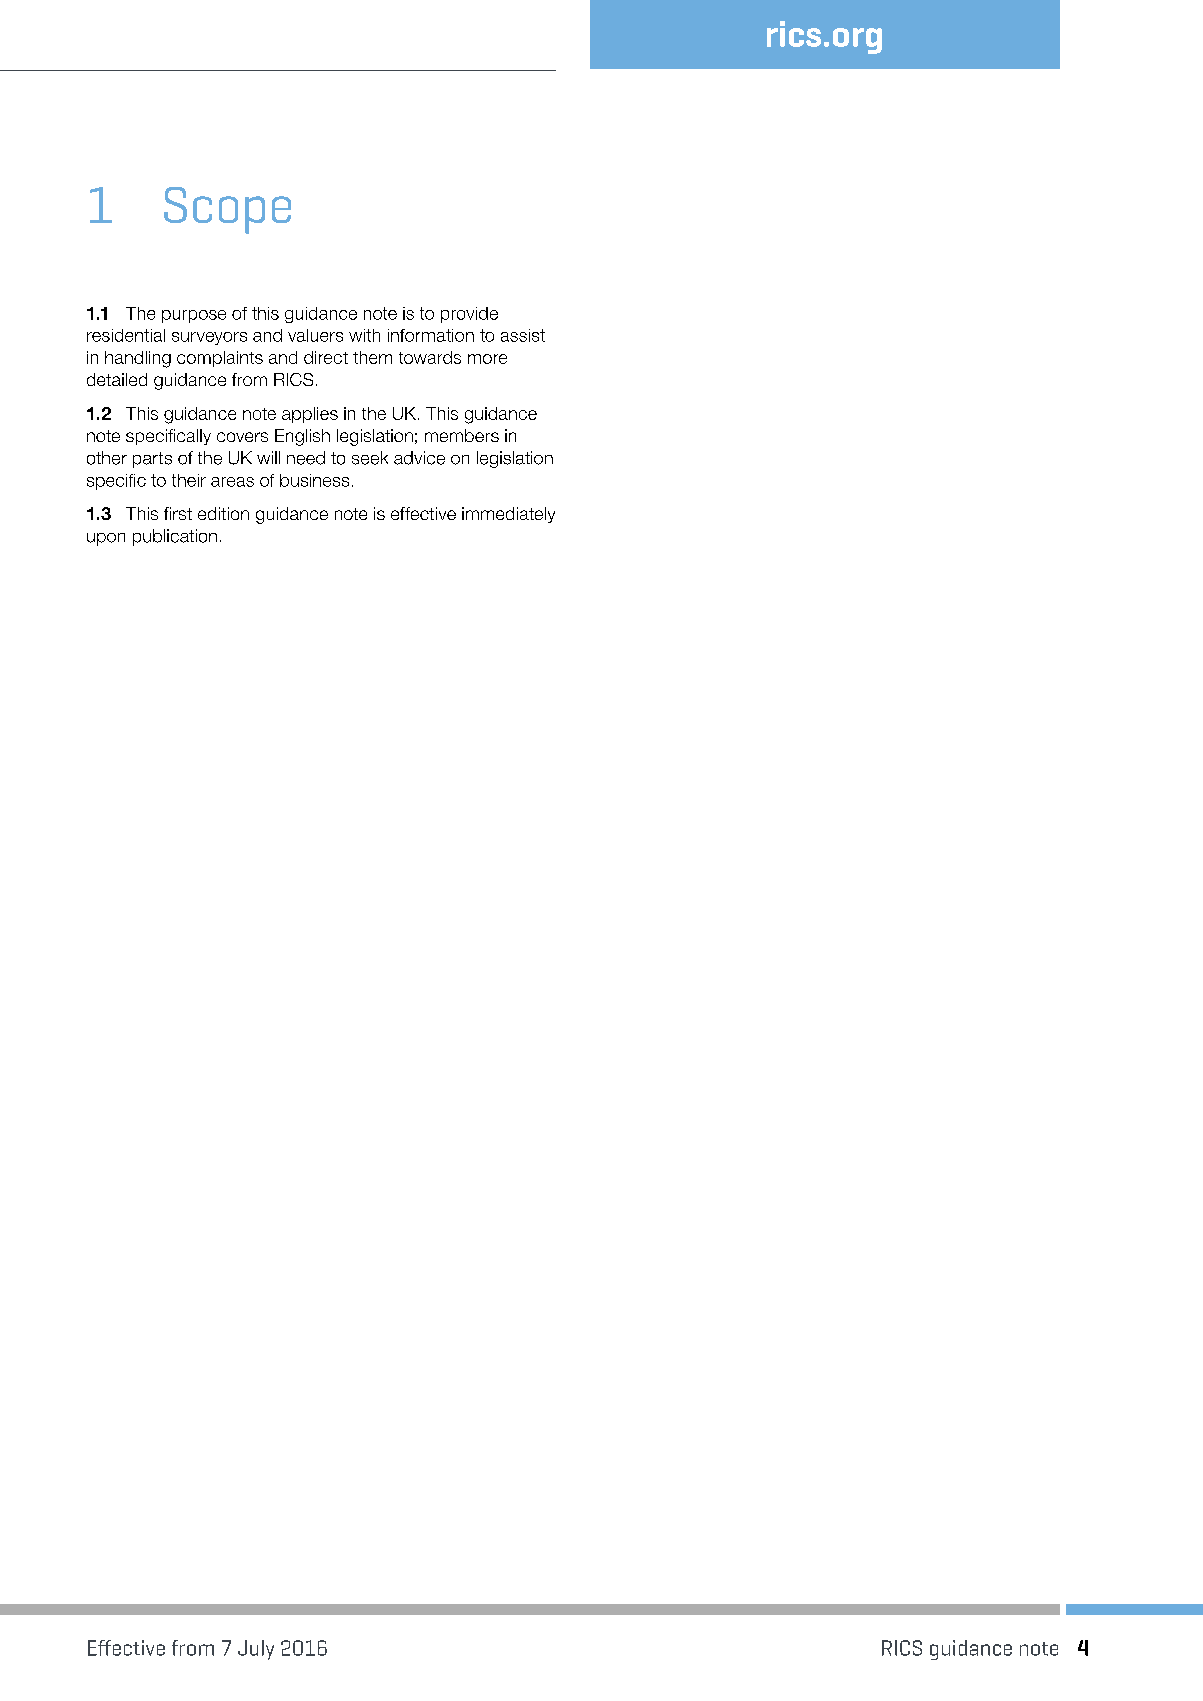 The height and width of the screenshot is (1701, 1203). Describe the element at coordinates (223, 513) in the screenshot. I see `edition` at that location.
